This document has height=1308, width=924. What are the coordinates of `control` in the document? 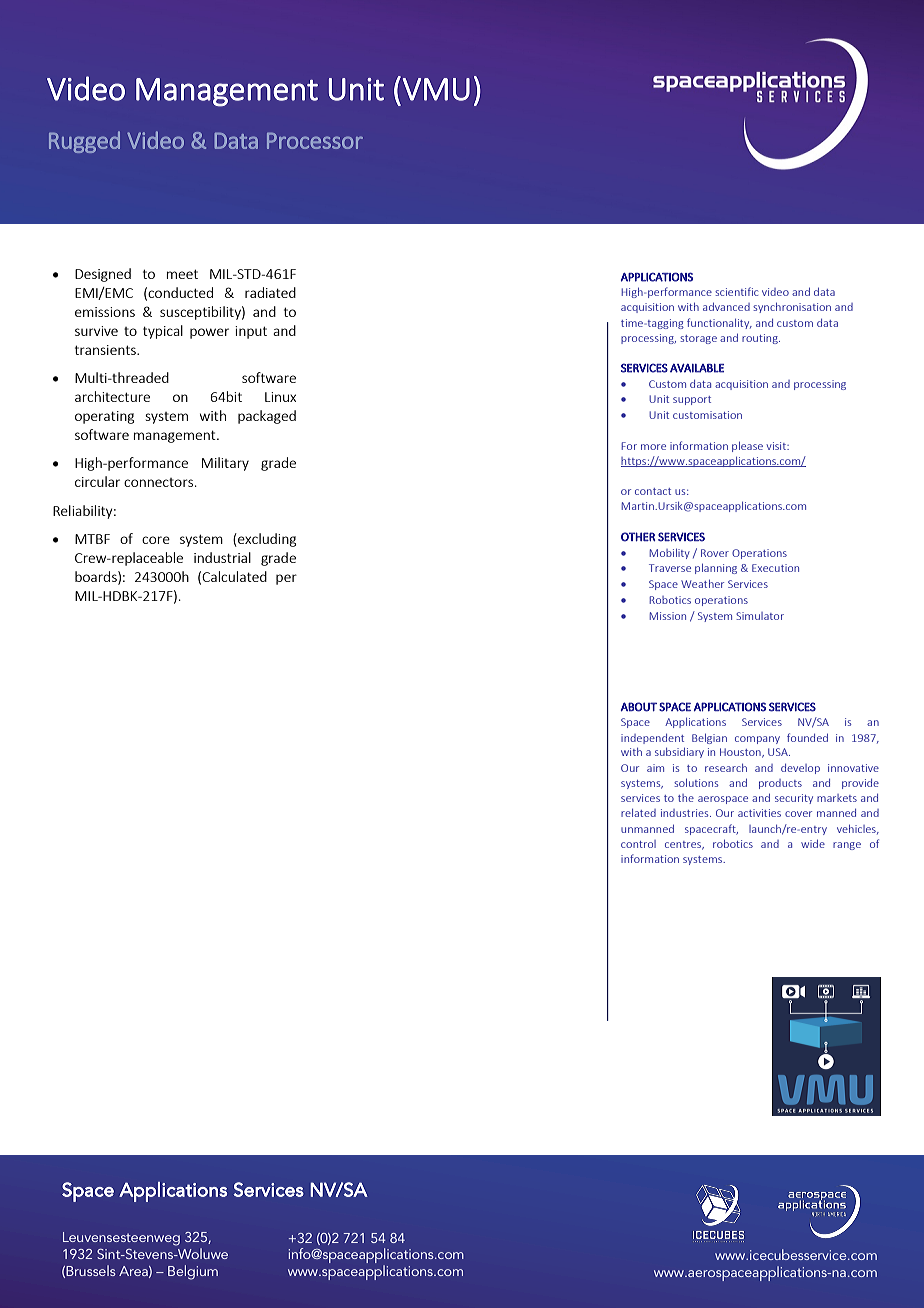 It's located at (638, 844).
